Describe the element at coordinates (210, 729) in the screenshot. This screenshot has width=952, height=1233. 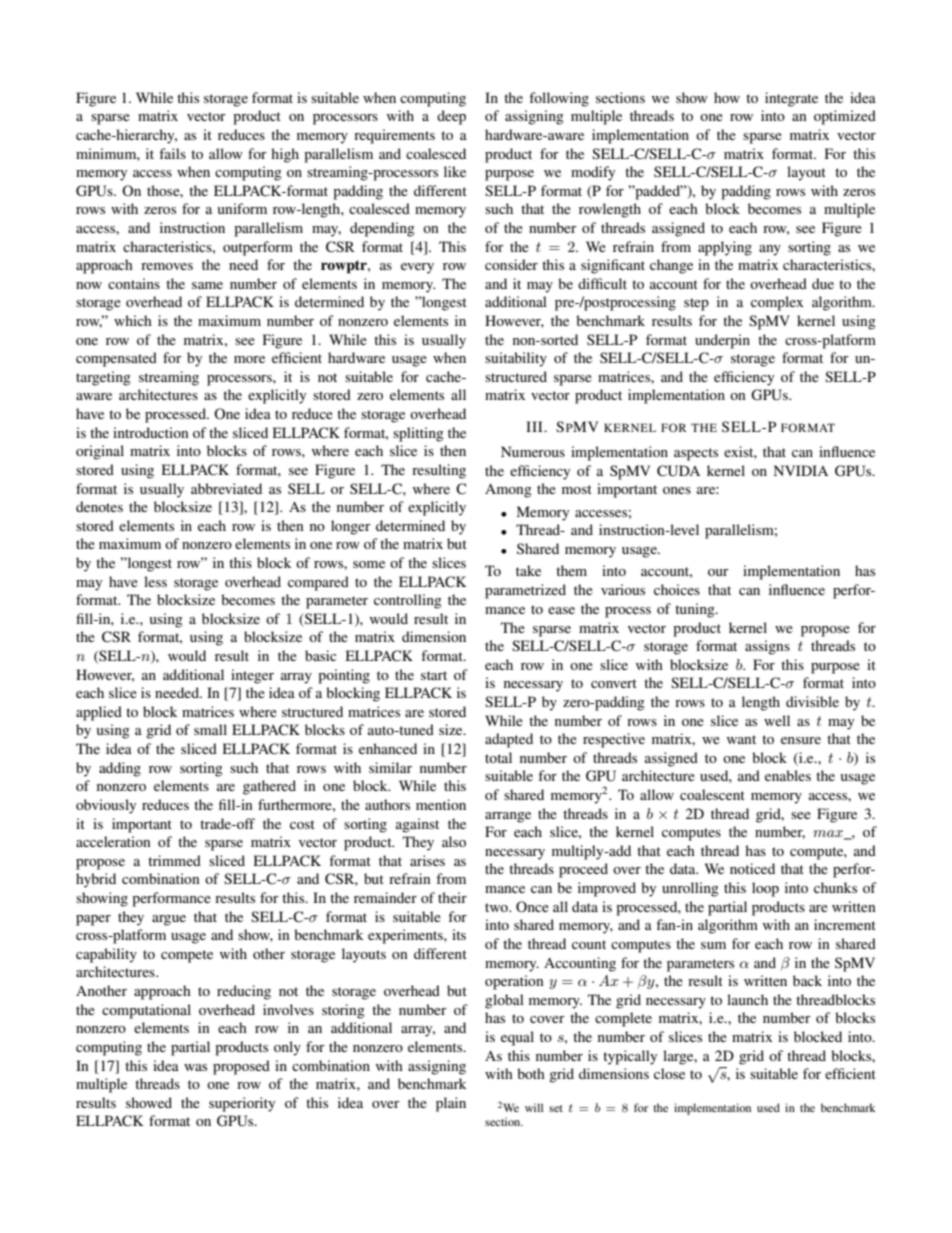
I see `small` at that location.
